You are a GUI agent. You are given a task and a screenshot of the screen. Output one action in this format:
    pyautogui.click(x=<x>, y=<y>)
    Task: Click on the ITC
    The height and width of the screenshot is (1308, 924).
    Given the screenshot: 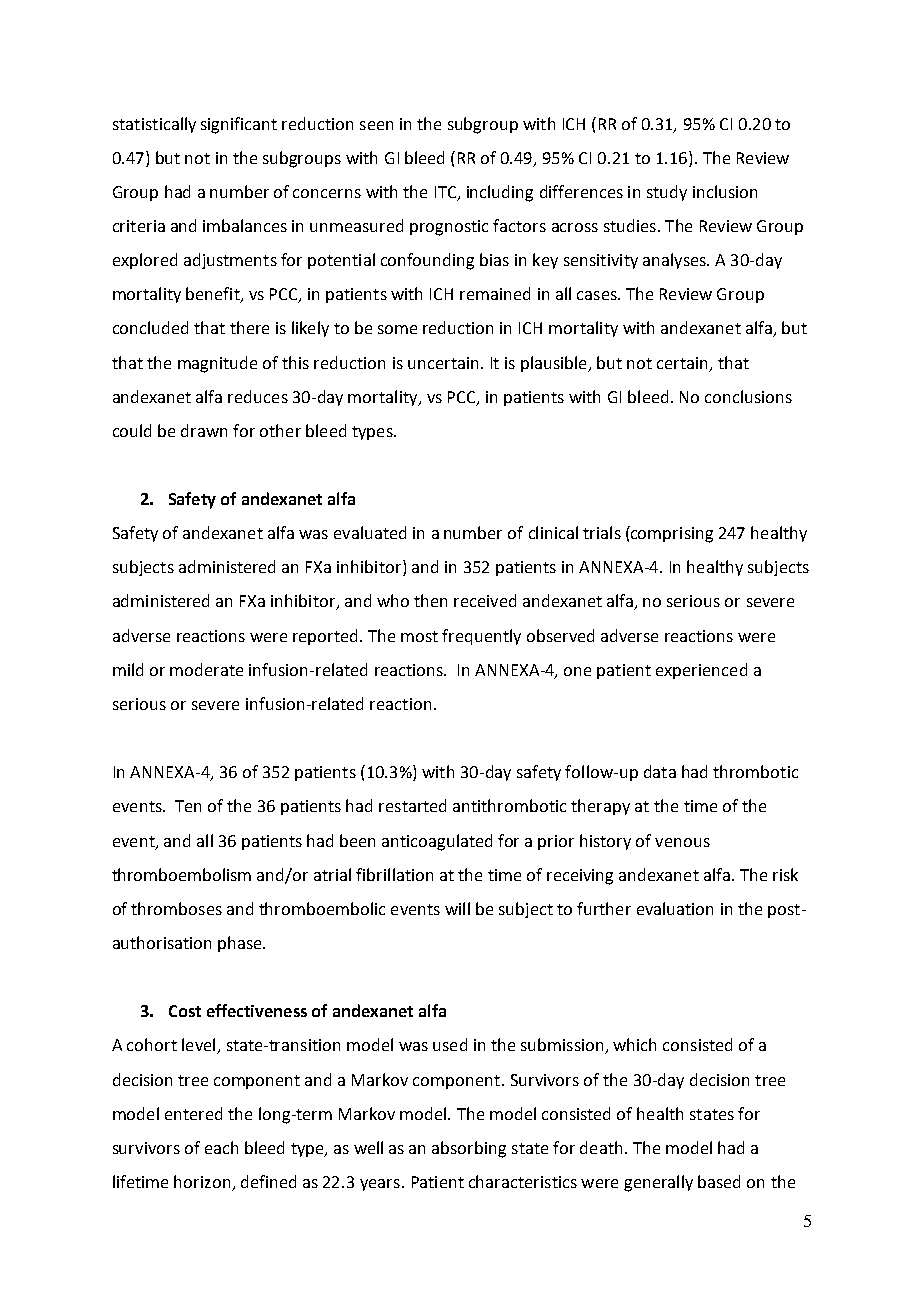 What is the action you would take?
    pyautogui.click(x=447, y=193)
